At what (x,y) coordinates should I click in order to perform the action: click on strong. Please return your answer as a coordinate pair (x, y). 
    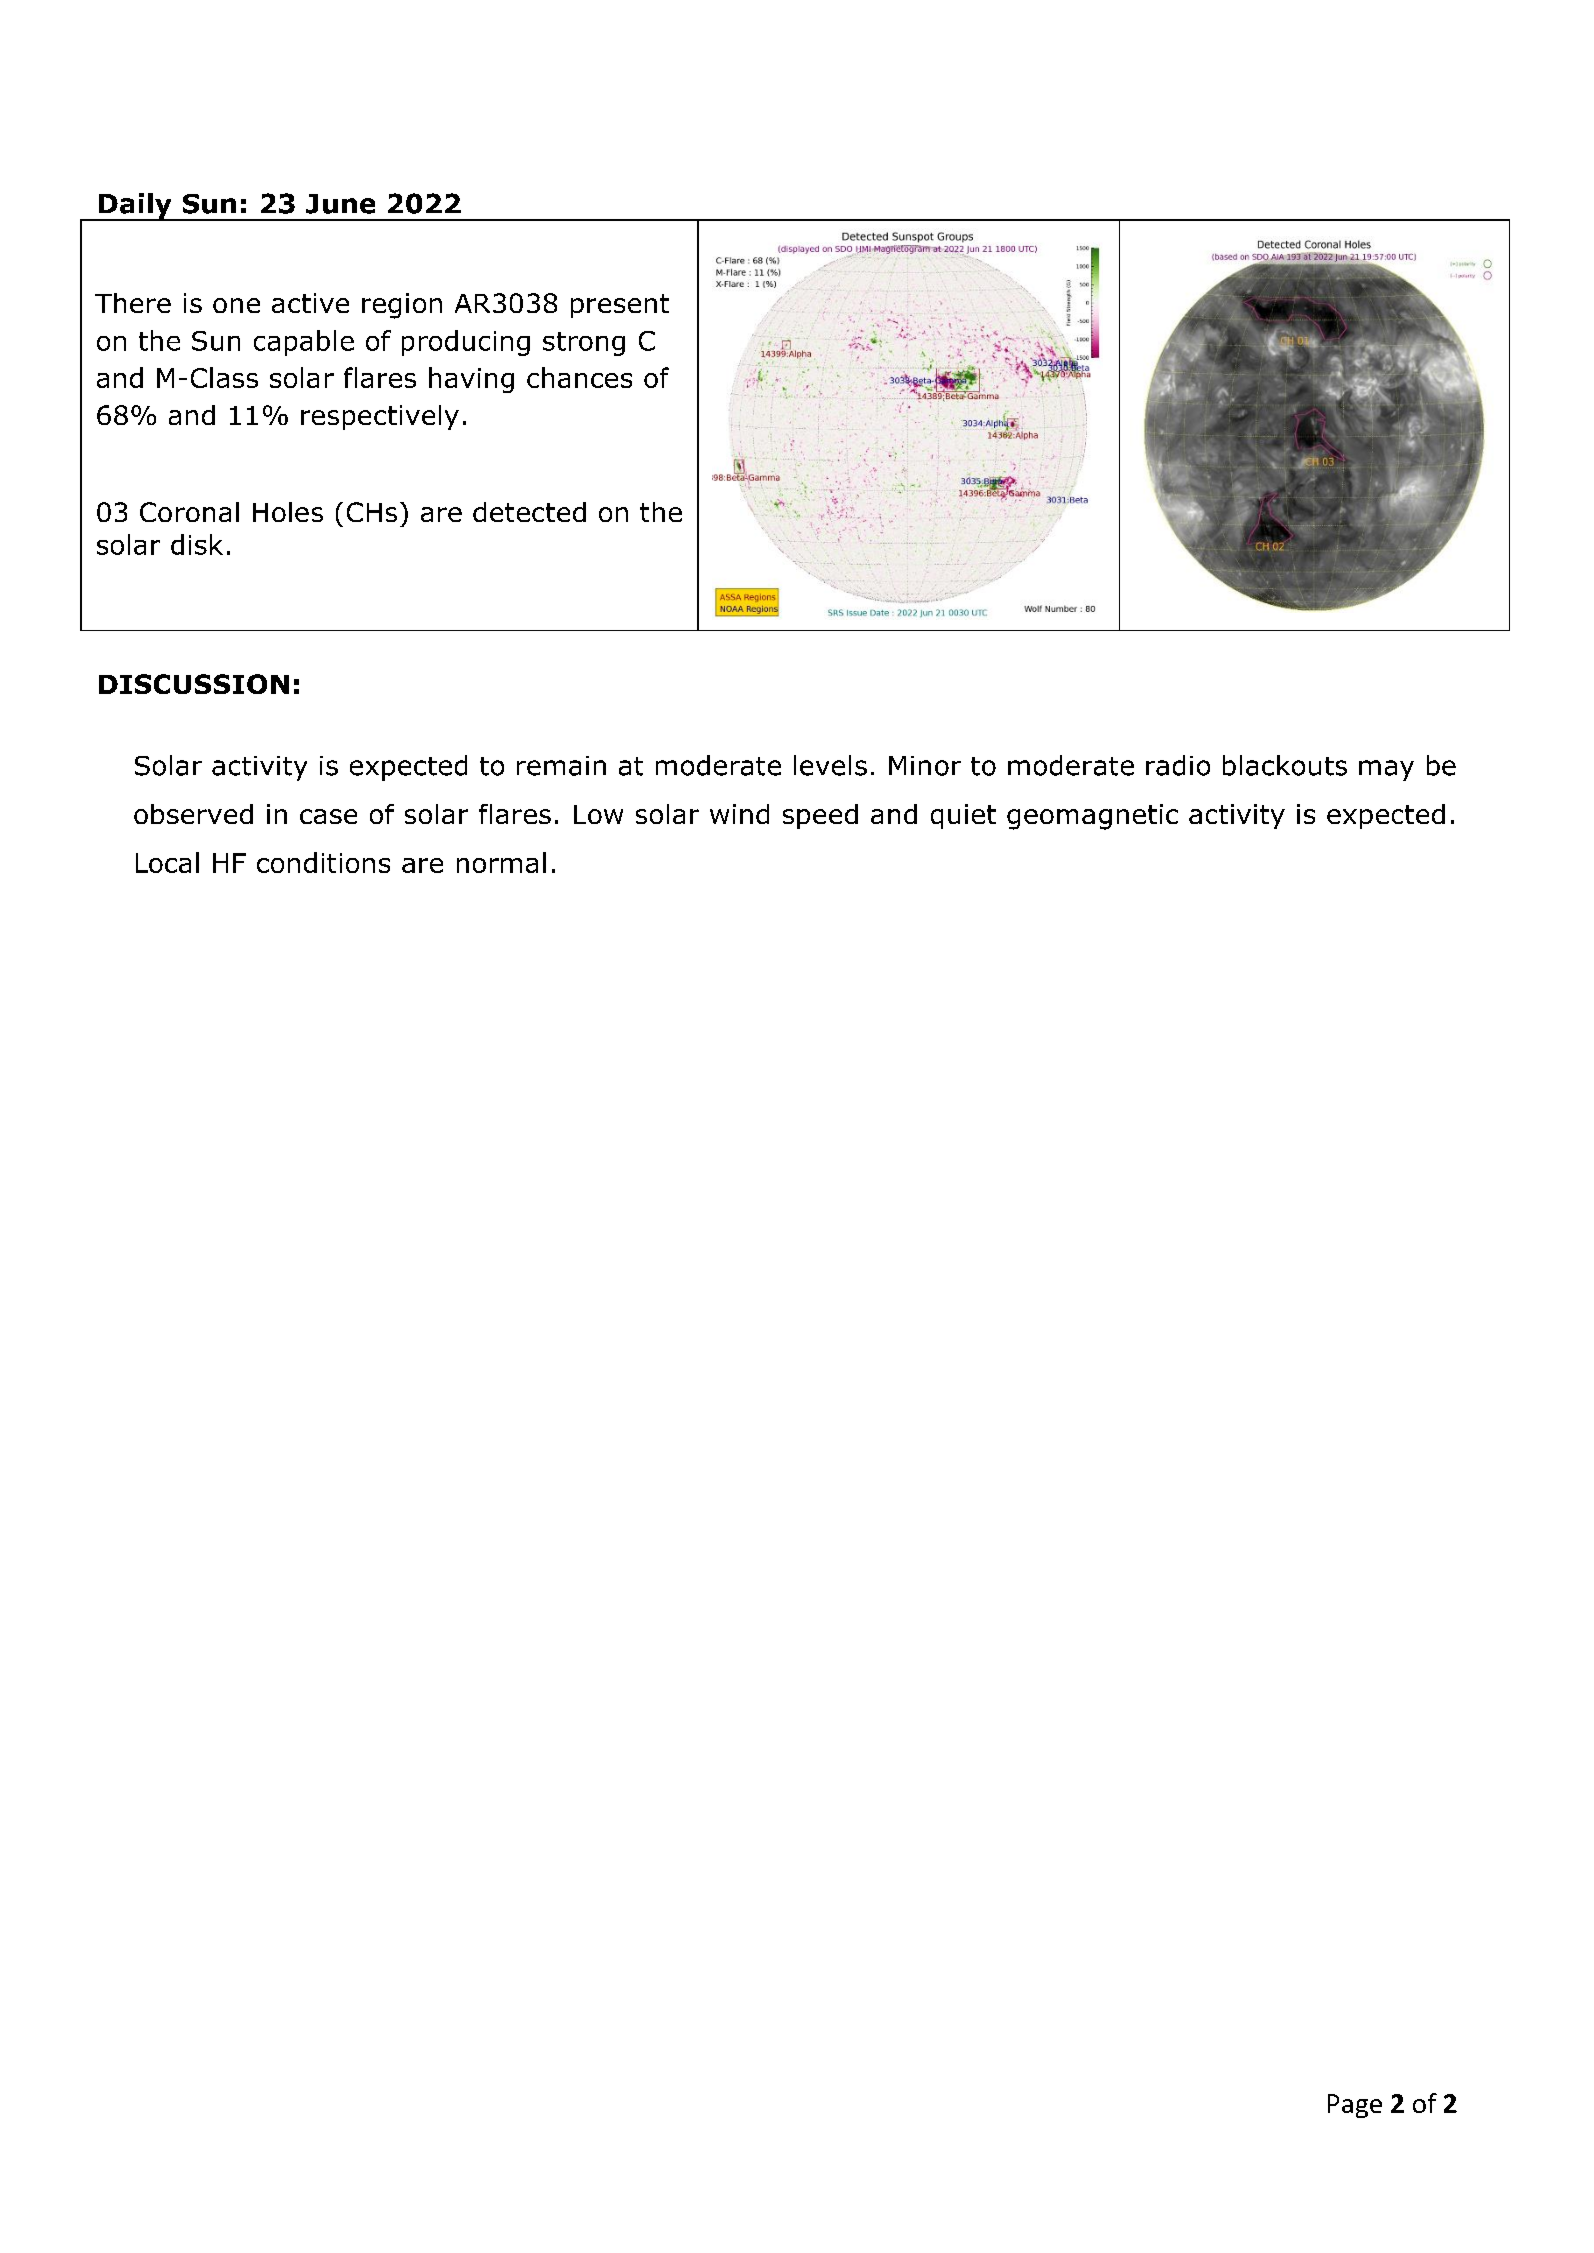
    Looking at the image, I should click on (584, 344).
